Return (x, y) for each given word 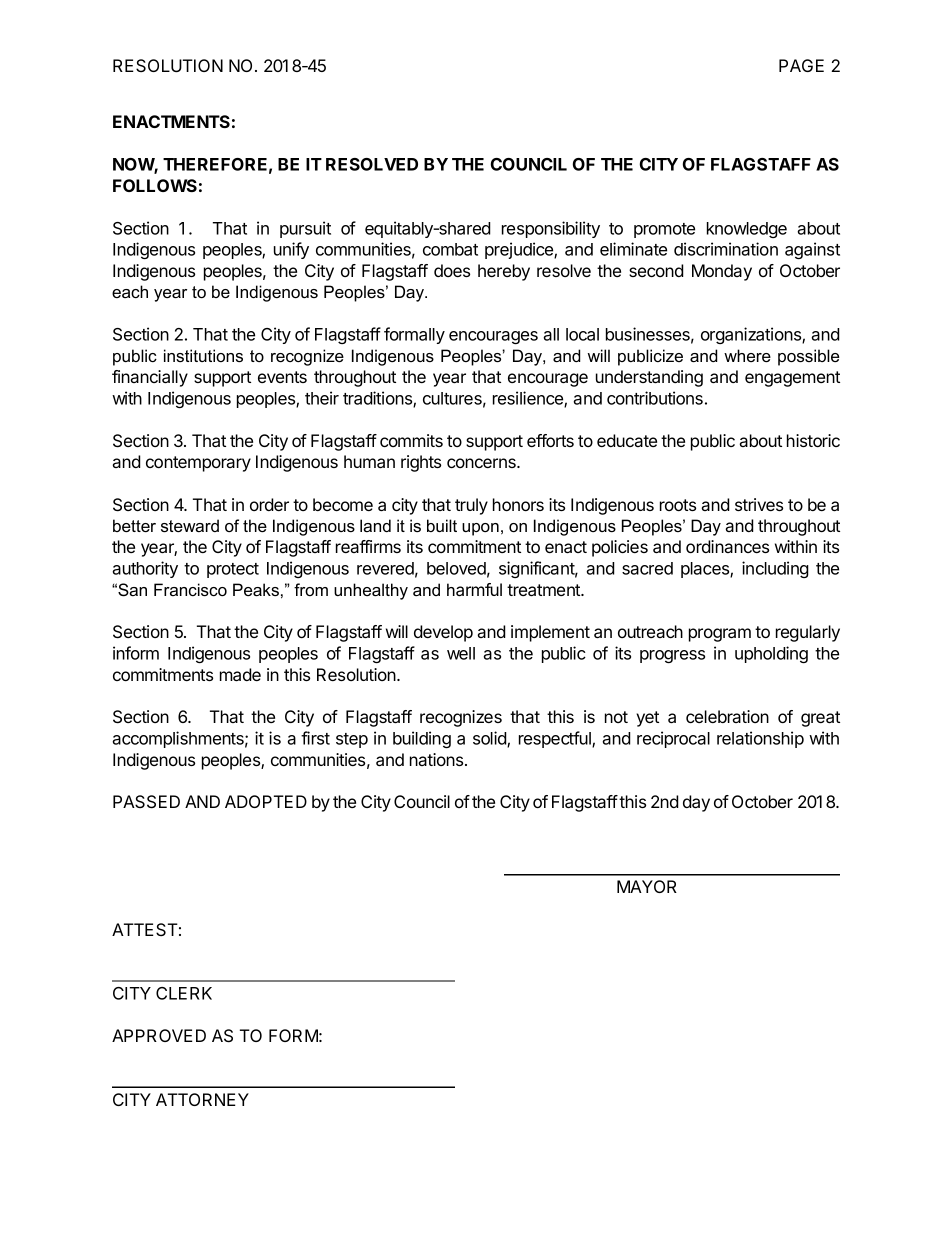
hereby (504, 272)
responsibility (551, 229)
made (240, 674)
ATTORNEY (202, 1099)
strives (759, 504)
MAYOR (647, 886)
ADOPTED (266, 801)
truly (471, 506)
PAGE (801, 65)
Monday (722, 272)
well (461, 653)
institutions (203, 355)
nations (438, 759)
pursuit (305, 229)
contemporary (198, 464)
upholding (771, 654)
